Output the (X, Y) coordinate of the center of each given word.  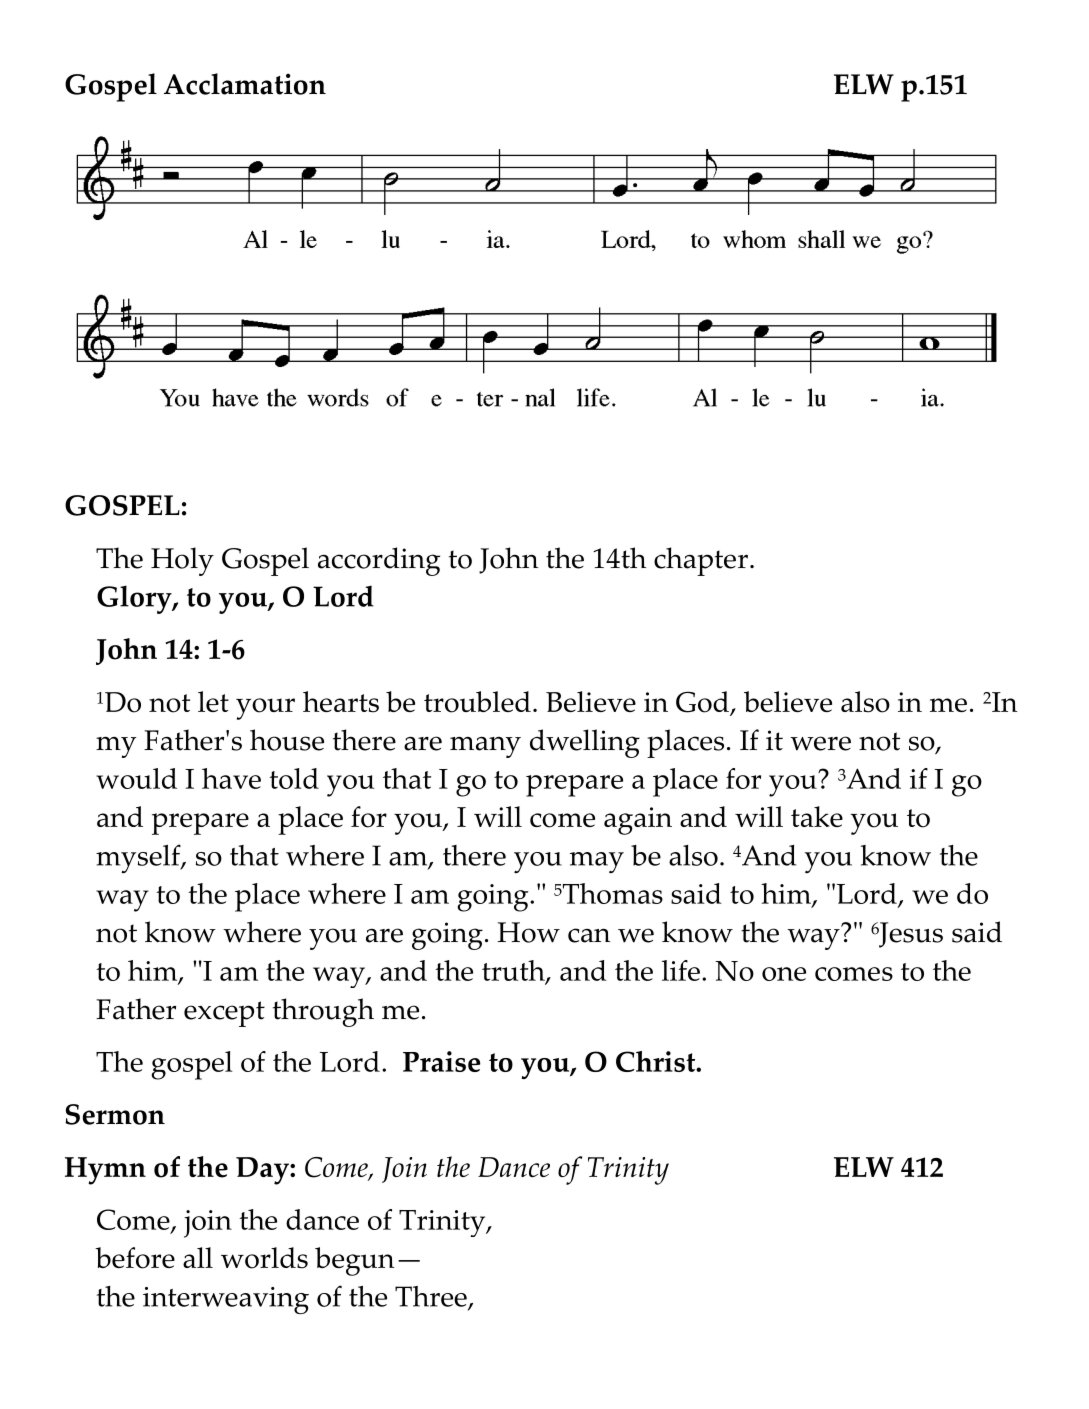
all (198, 1257)
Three (432, 1298)
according (379, 561)
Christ (657, 1061)
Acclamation (245, 84)
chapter (701, 561)
